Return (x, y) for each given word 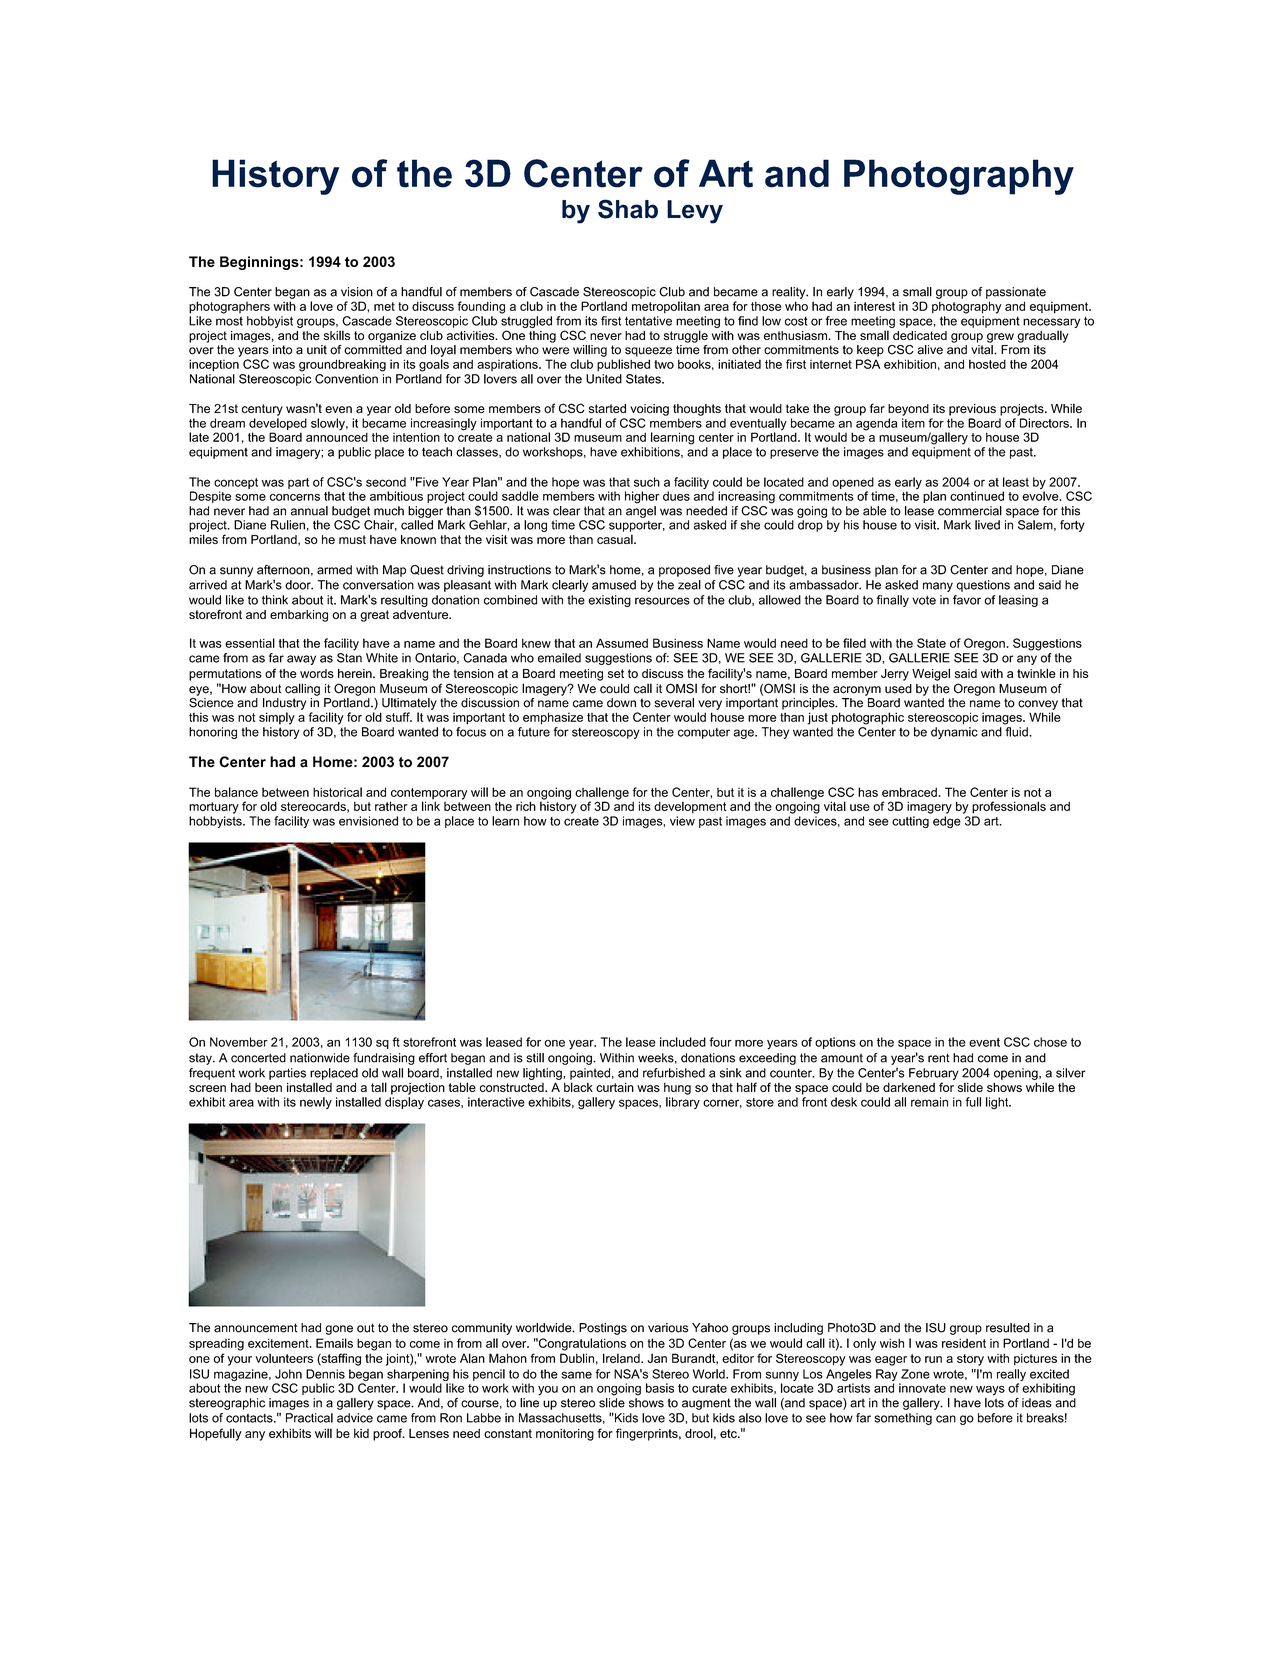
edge (947, 822)
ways (990, 1391)
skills (336, 335)
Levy (695, 212)
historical (337, 792)
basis (660, 1388)
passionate (1016, 293)
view (682, 821)
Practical (309, 1418)
